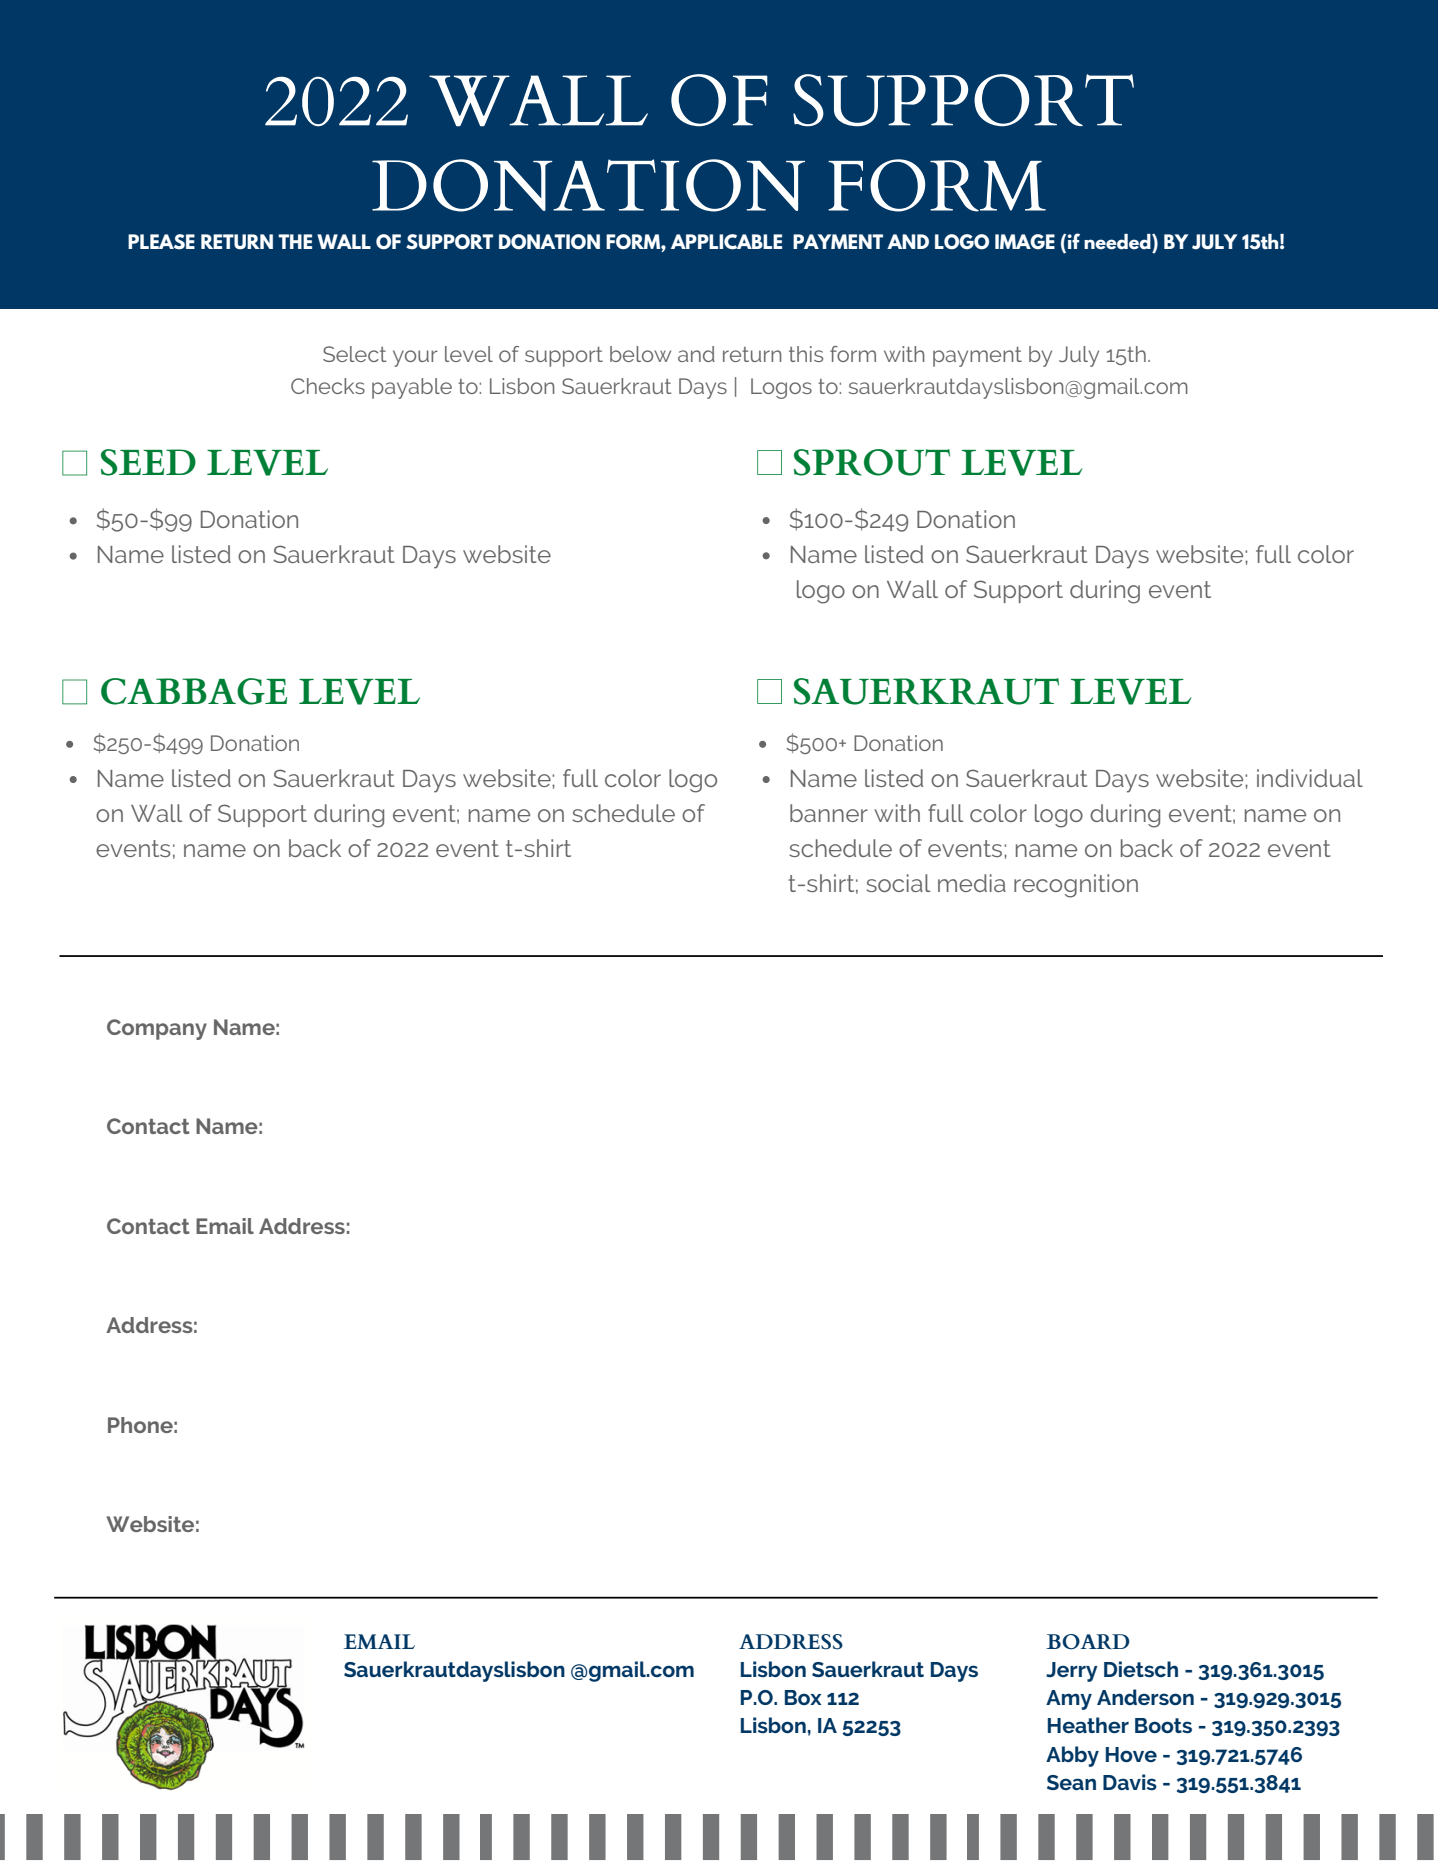 The height and width of the screenshot is (1861, 1438). I want to click on recognition, so click(1076, 886).
